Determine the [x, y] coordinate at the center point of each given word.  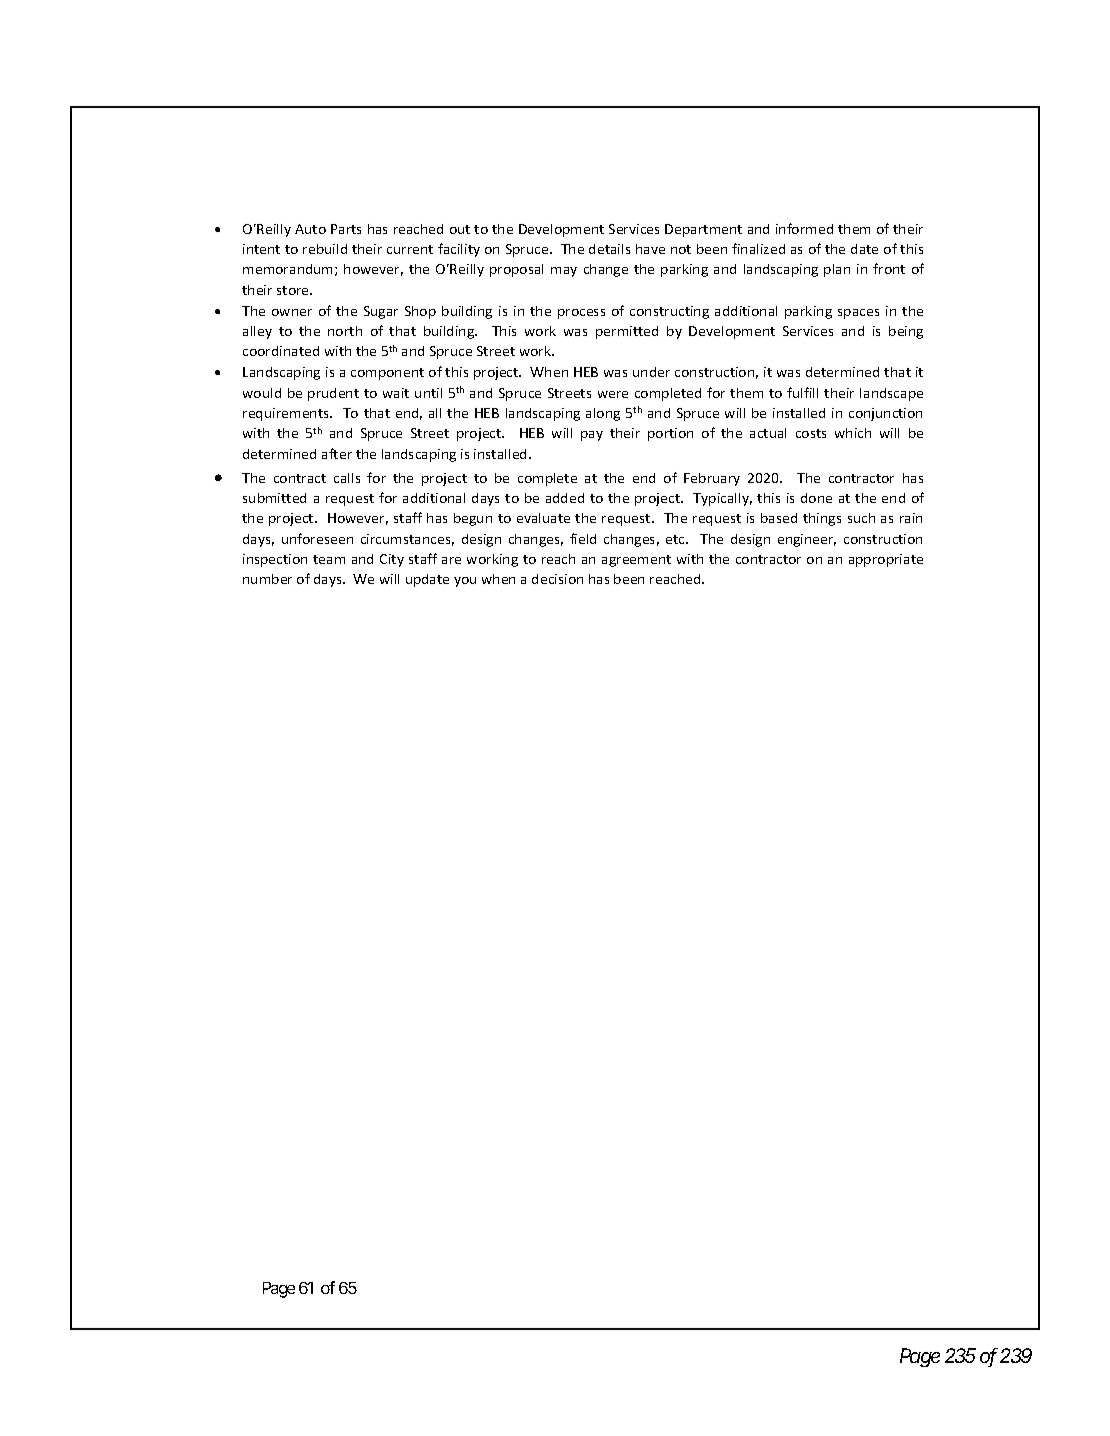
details [609, 249]
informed [804, 228]
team [329, 559]
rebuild [325, 249]
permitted [627, 332]
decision [557, 579]
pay [592, 436]
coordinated [281, 351]
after [337, 453]
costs [811, 433]
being [906, 332]
